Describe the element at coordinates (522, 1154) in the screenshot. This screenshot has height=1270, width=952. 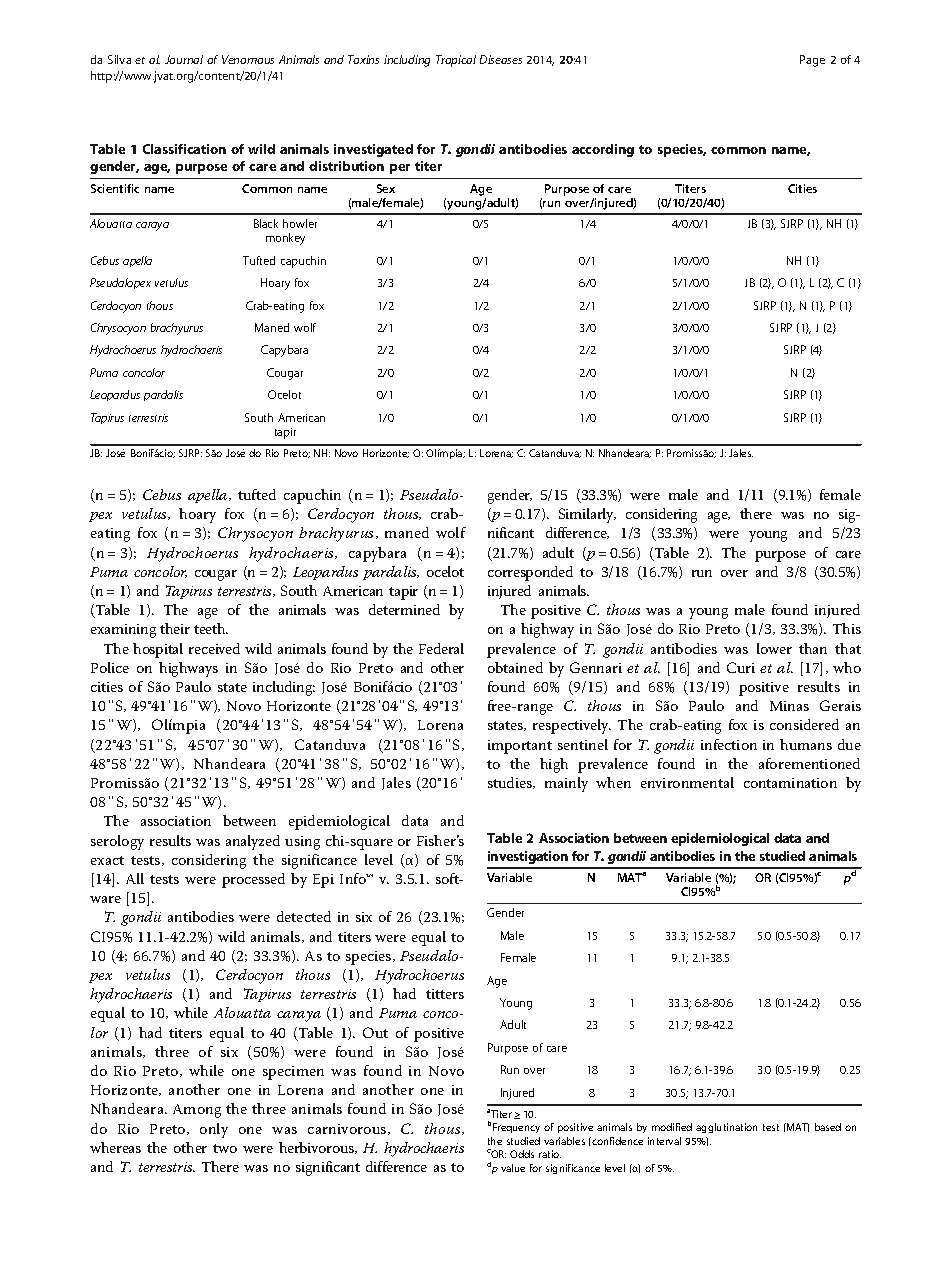
I see `Odds` at that location.
